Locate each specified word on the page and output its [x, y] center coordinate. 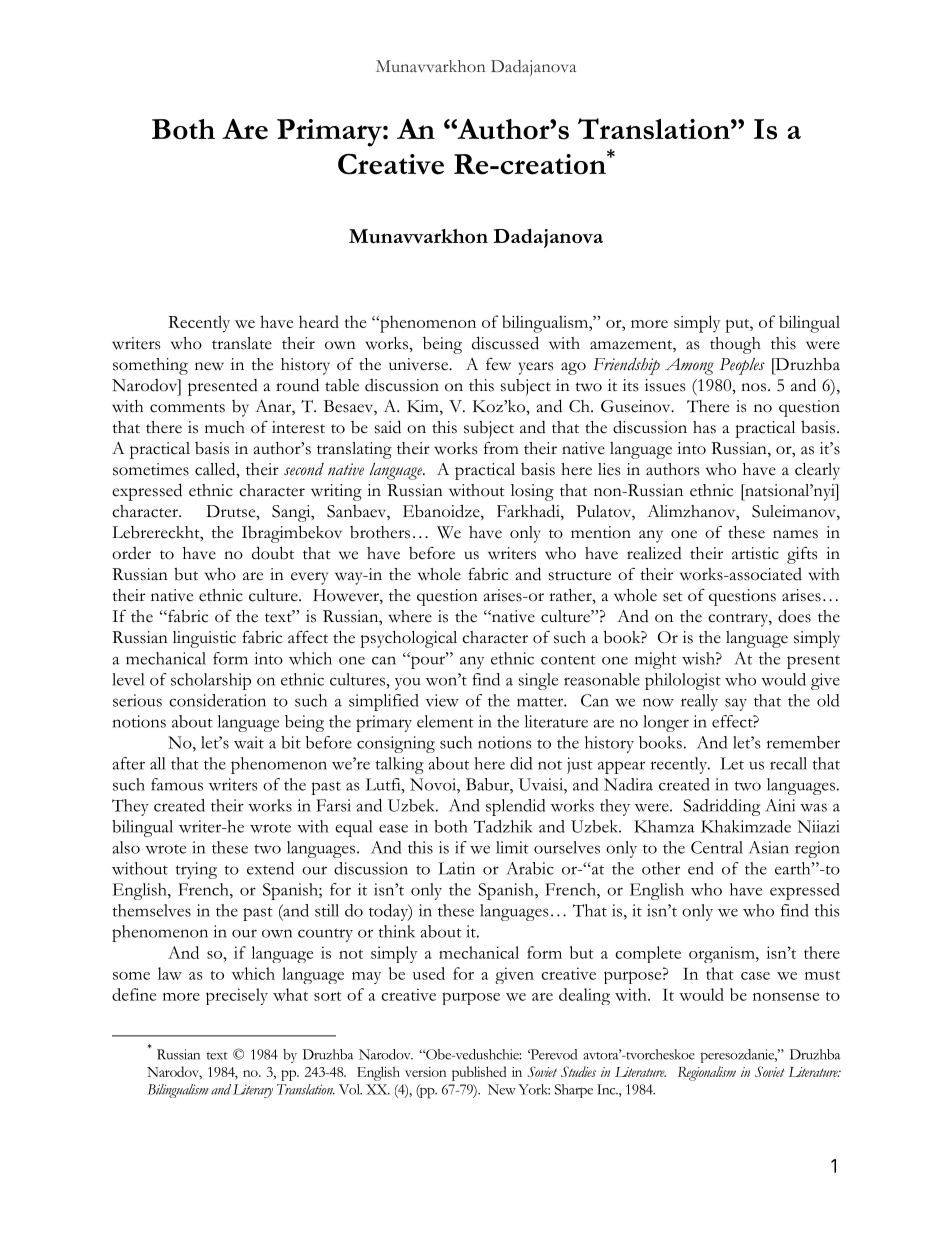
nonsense [786, 997]
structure [580, 576]
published [479, 1073]
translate [242, 343]
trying [196, 870]
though [735, 345]
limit [512, 847]
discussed [505, 343]
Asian [769, 847]
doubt [273, 553]
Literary [253, 1091]
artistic [755, 553]
